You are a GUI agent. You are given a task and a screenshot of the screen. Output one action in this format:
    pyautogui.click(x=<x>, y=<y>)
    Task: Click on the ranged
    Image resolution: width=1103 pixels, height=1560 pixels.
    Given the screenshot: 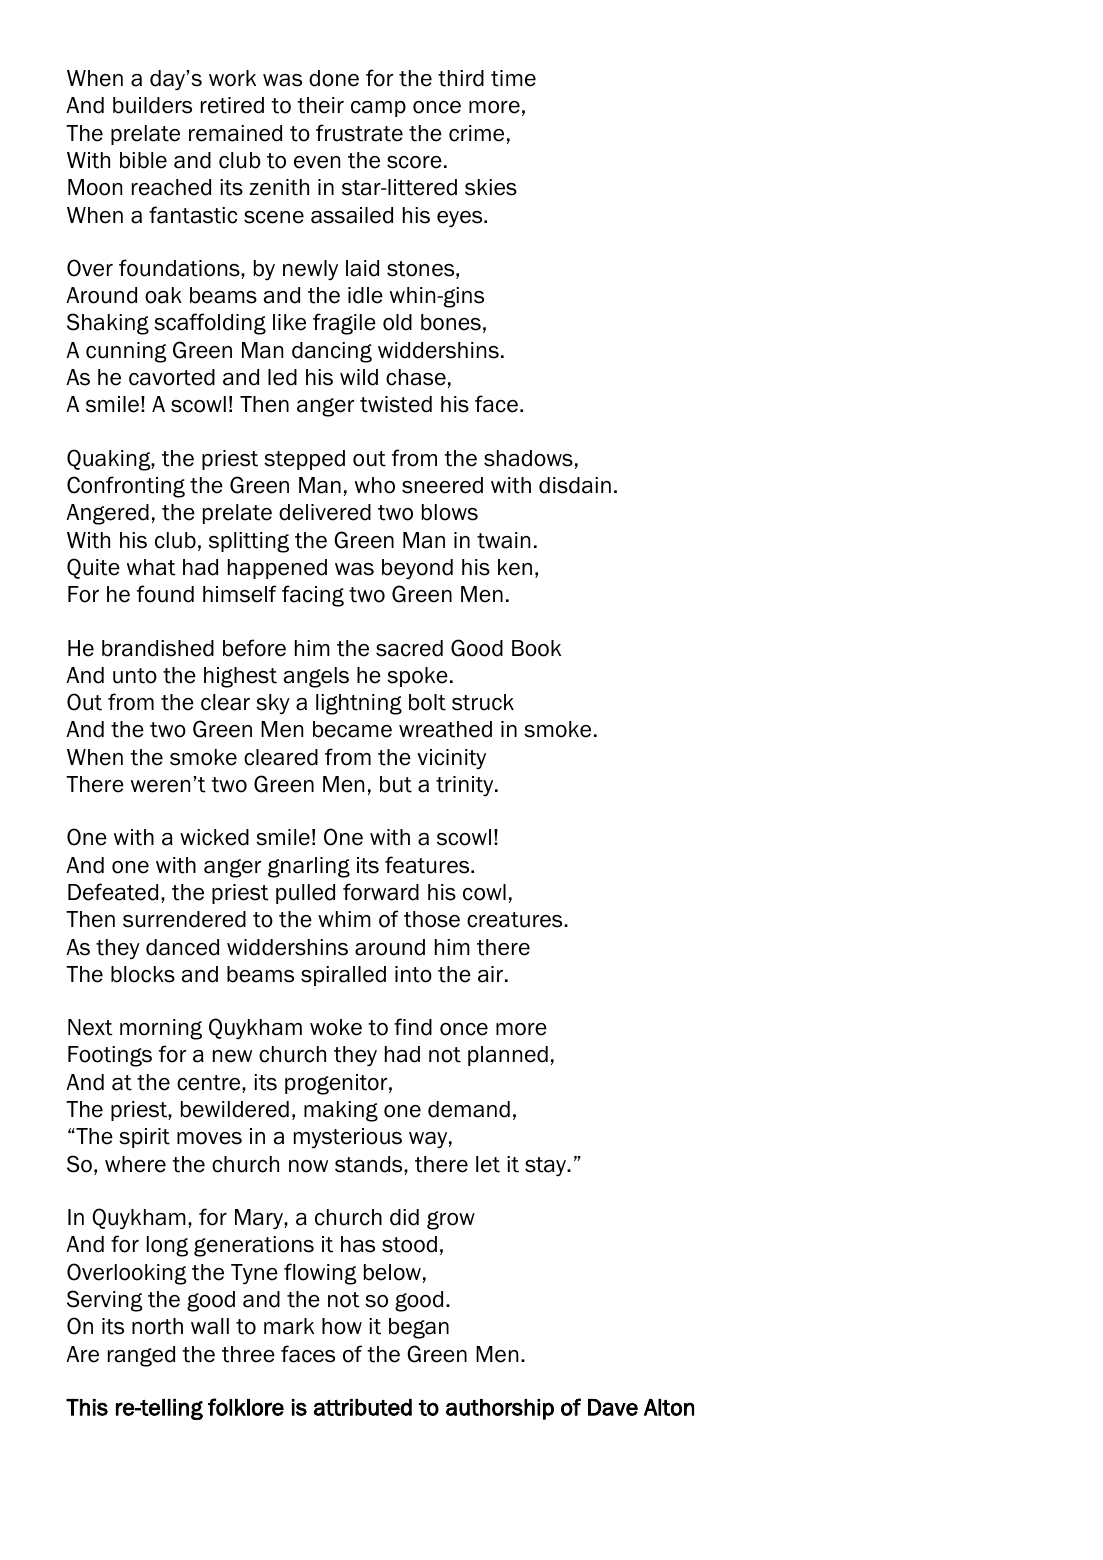 What is the action you would take?
    pyautogui.click(x=141, y=1356)
